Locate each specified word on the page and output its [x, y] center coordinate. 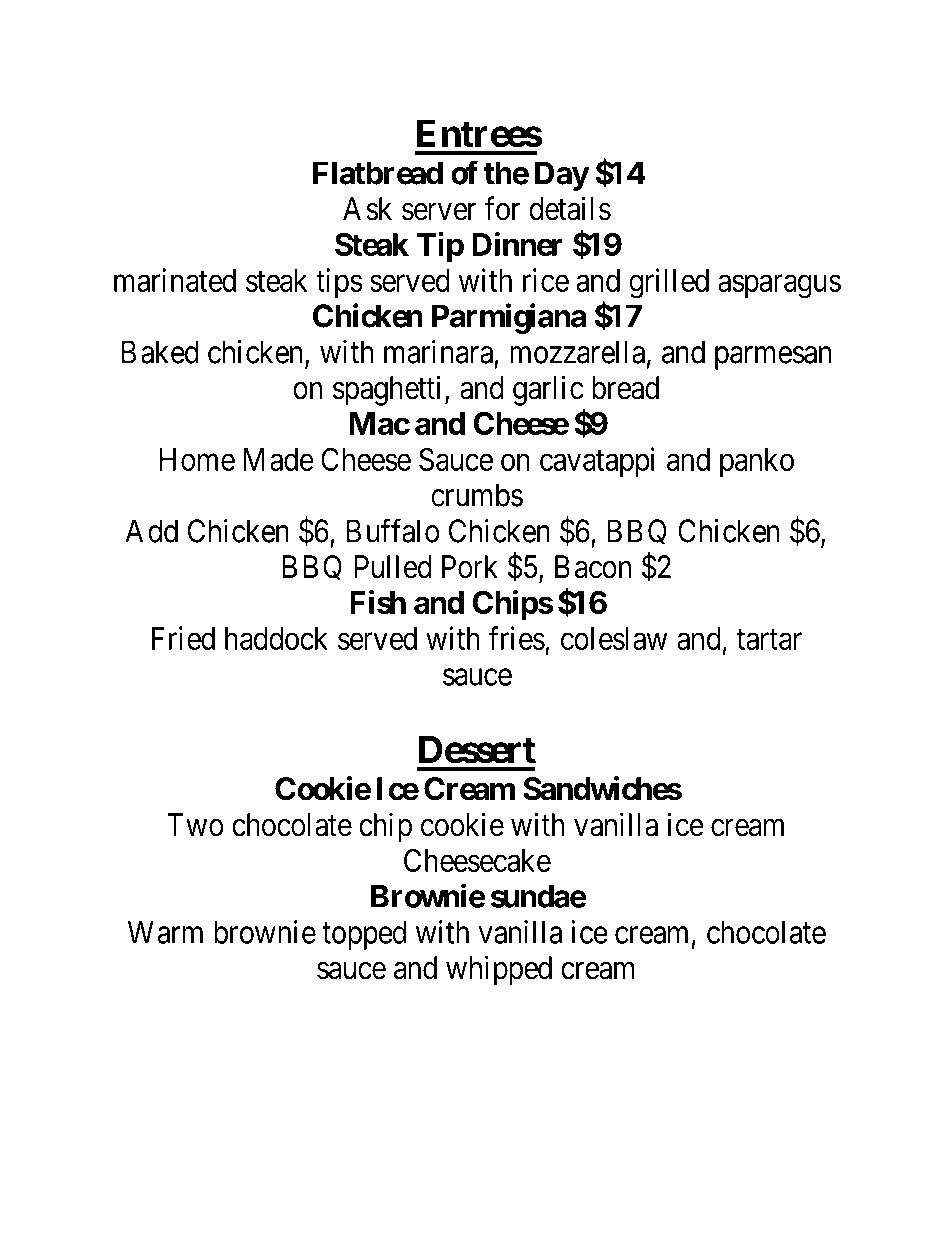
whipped [499, 970]
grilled [669, 283]
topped [364, 935]
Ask [367, 209]
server [439, 212]
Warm [165, 932]
